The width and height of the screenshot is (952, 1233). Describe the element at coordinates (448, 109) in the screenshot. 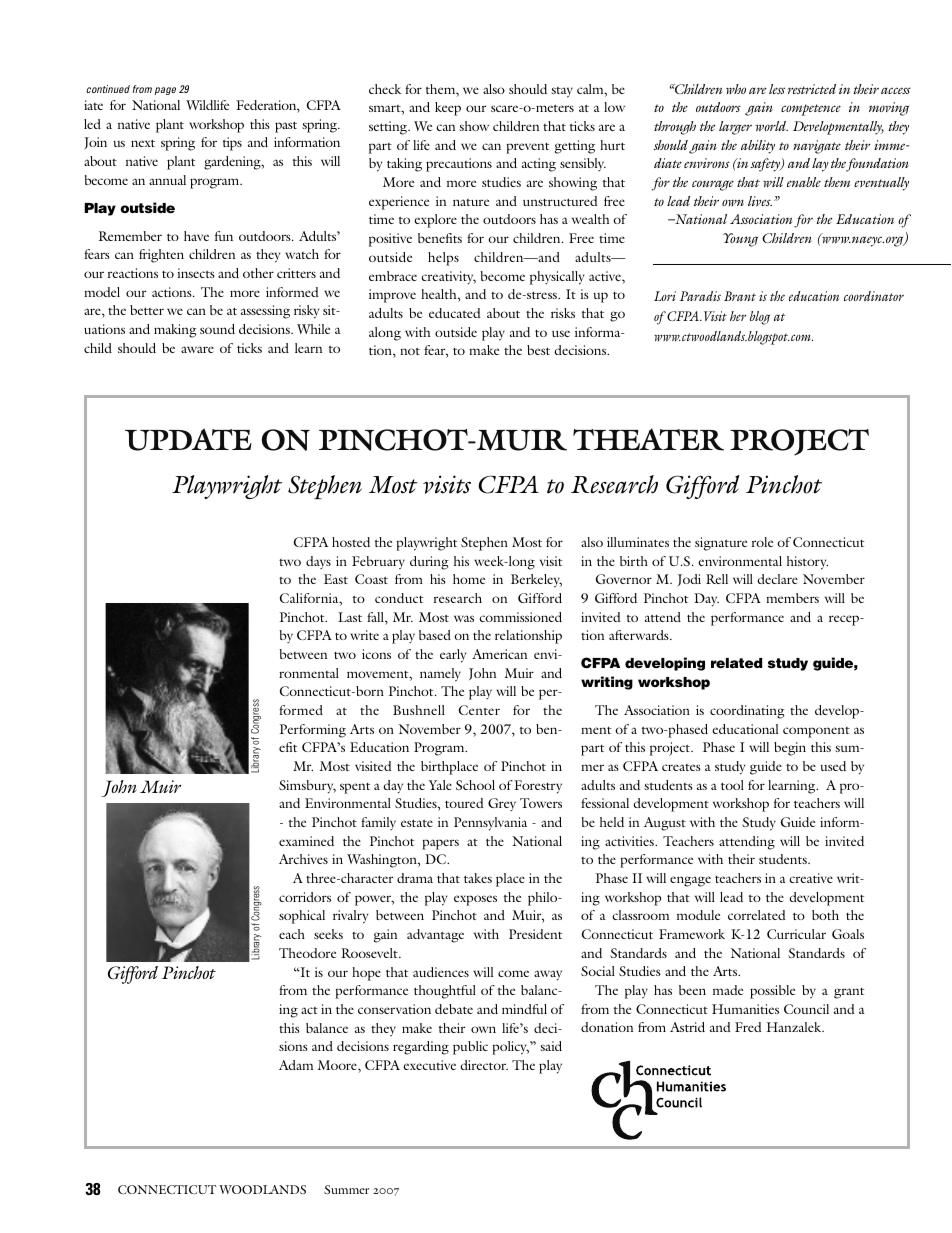

I see `keep` at that location.
